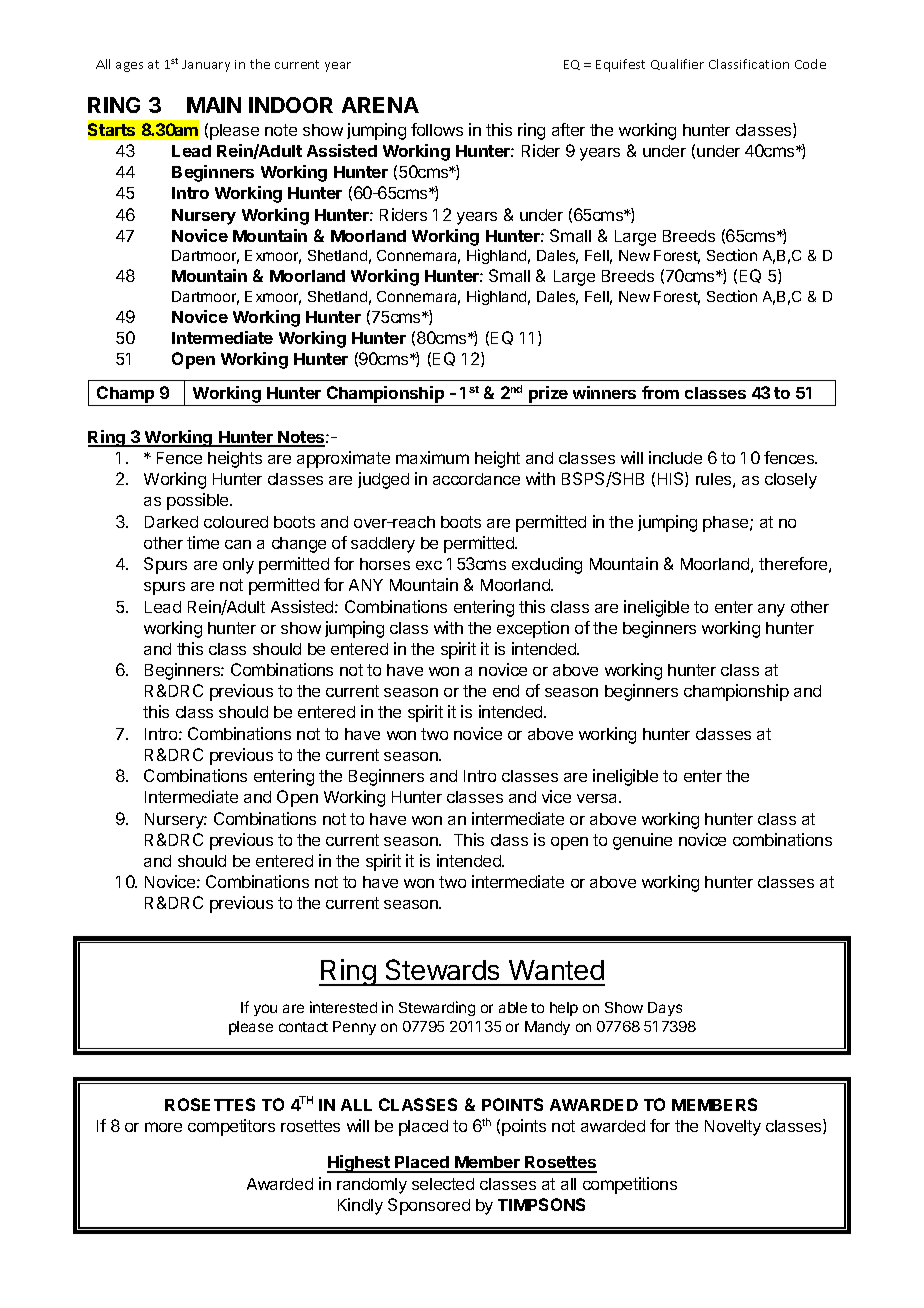  I want to click on possible, so click(199, 501).
